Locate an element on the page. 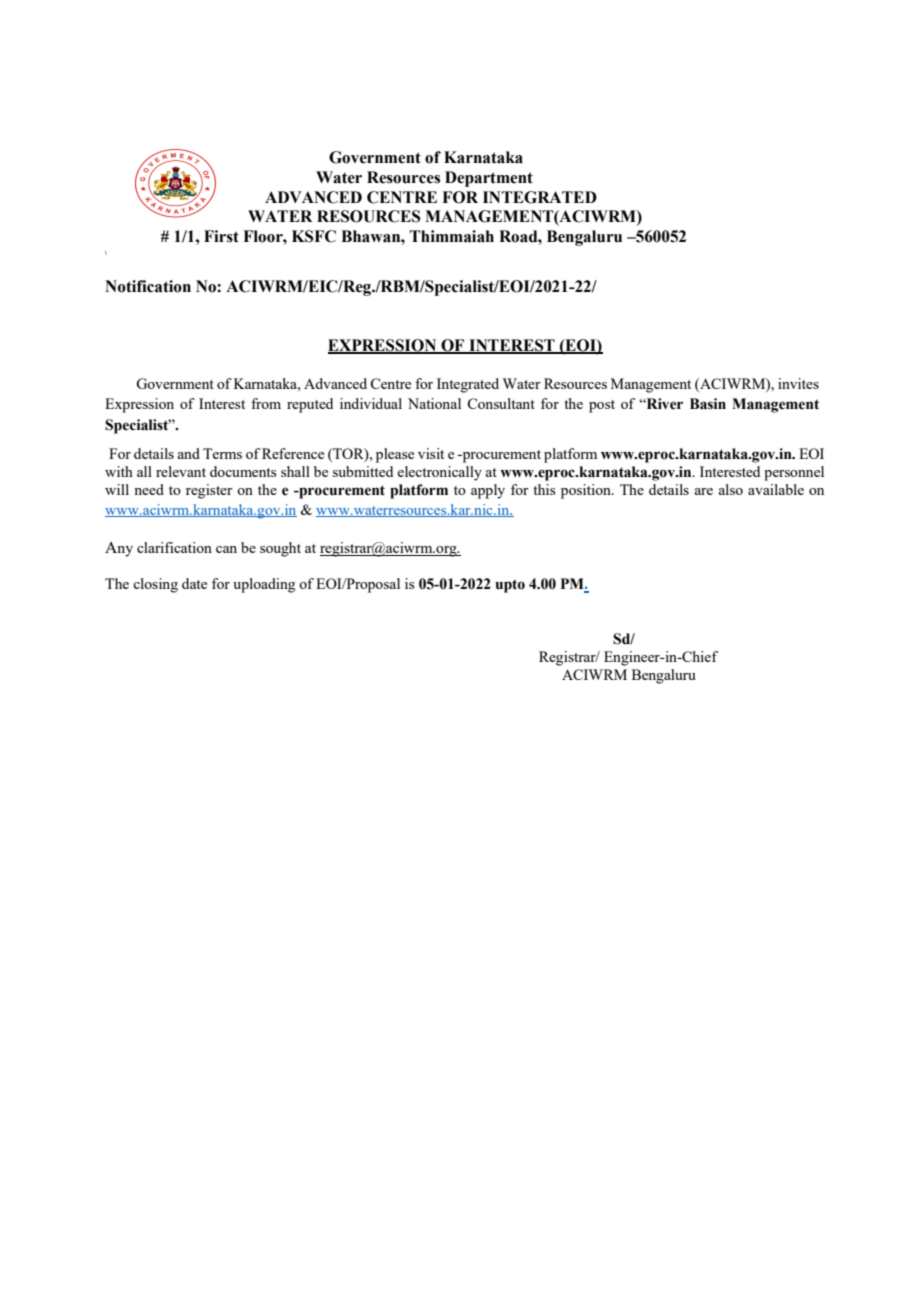  date is located at coordinates (194, 583).
